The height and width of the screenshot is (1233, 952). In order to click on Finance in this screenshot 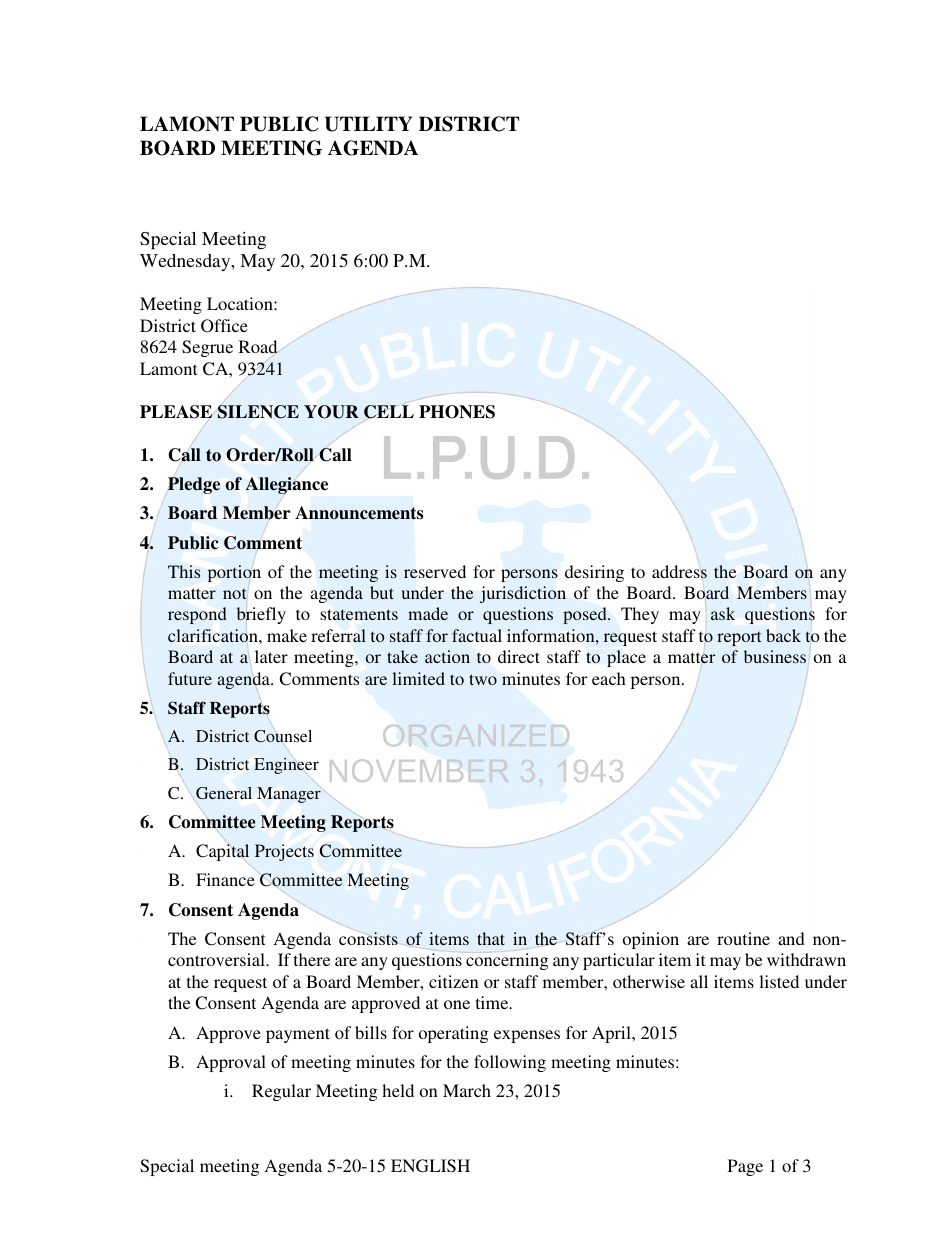, I will do `click(225, 879)`.
